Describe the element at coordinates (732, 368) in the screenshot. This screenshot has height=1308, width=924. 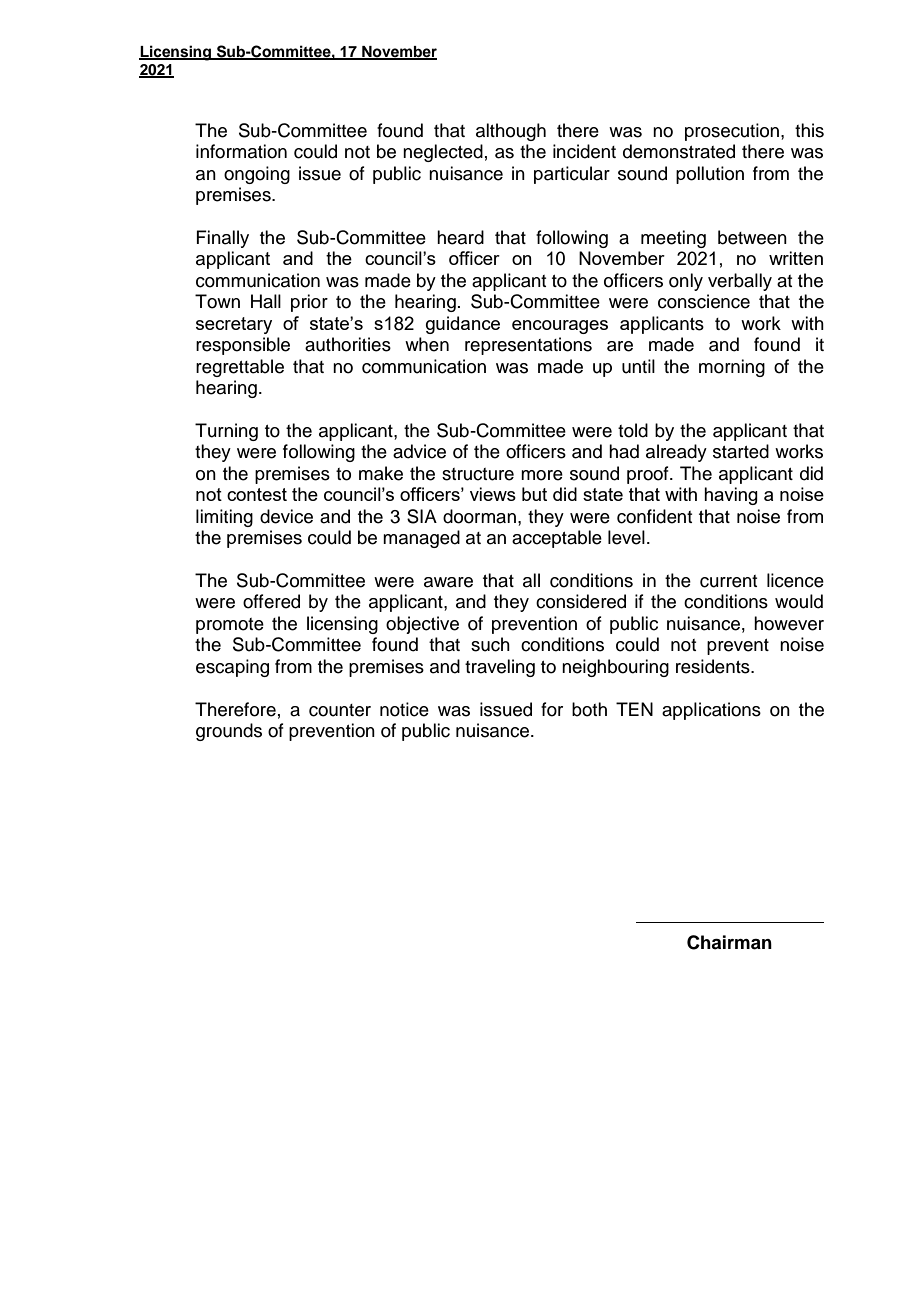
I see `morning` at that location.
